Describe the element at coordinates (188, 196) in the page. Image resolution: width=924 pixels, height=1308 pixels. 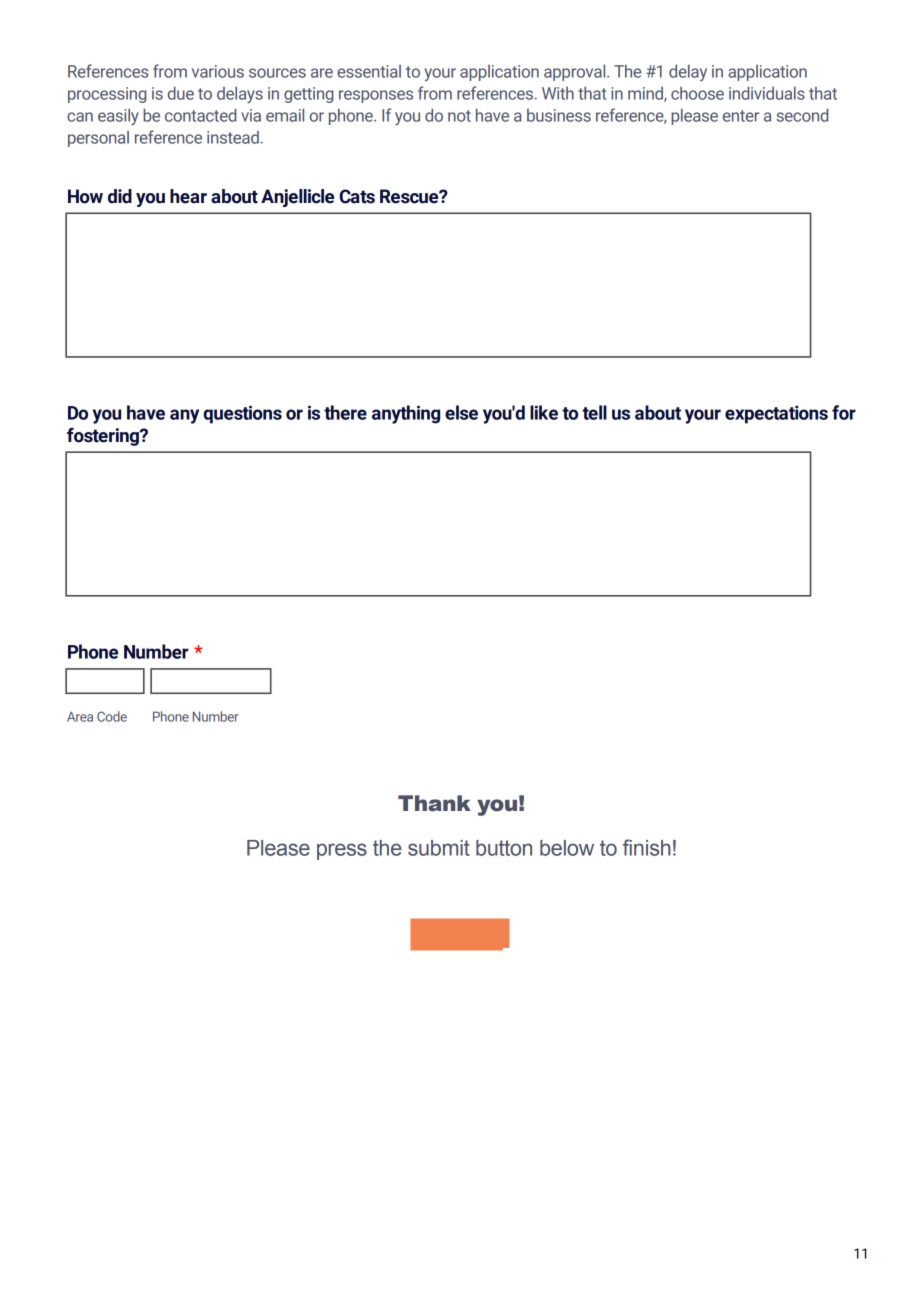
I see `hear` at that location.
